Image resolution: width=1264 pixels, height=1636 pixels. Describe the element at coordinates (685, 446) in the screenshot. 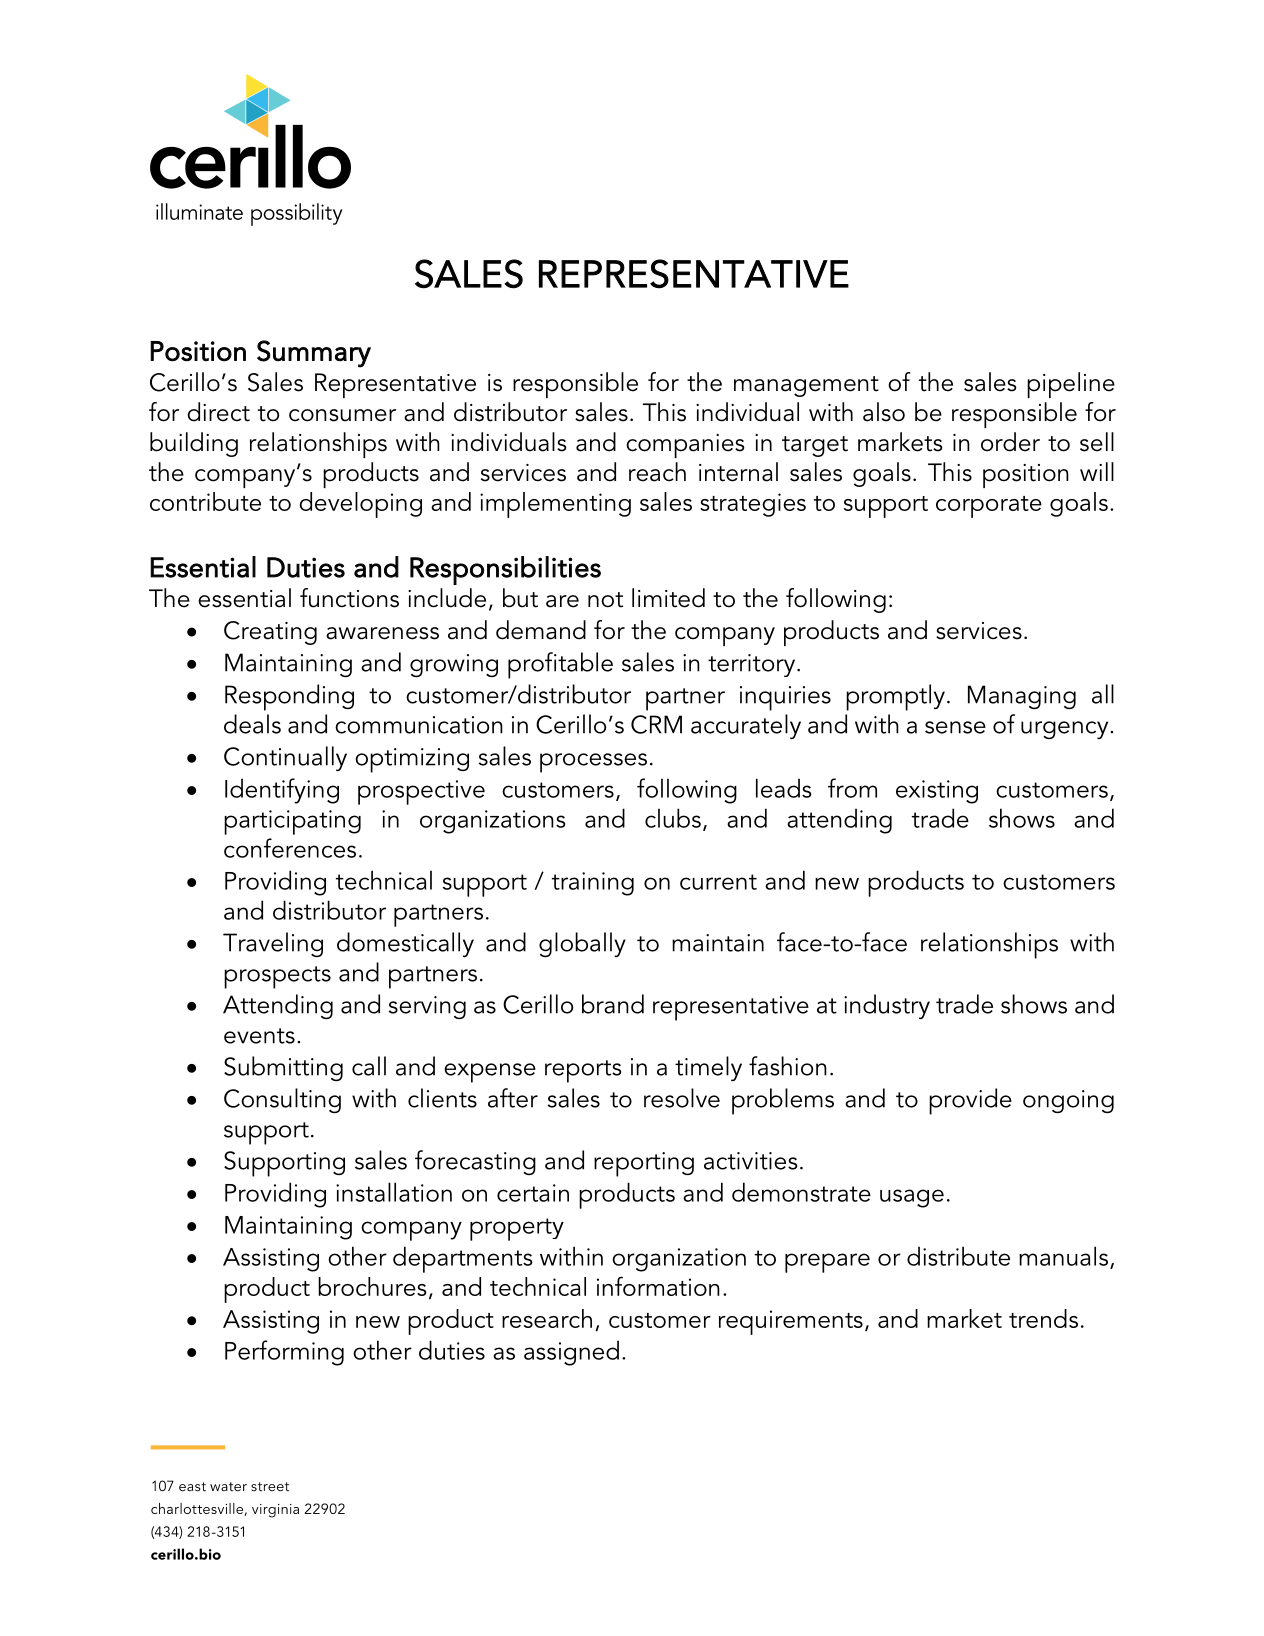

I see `companies` at that location.
